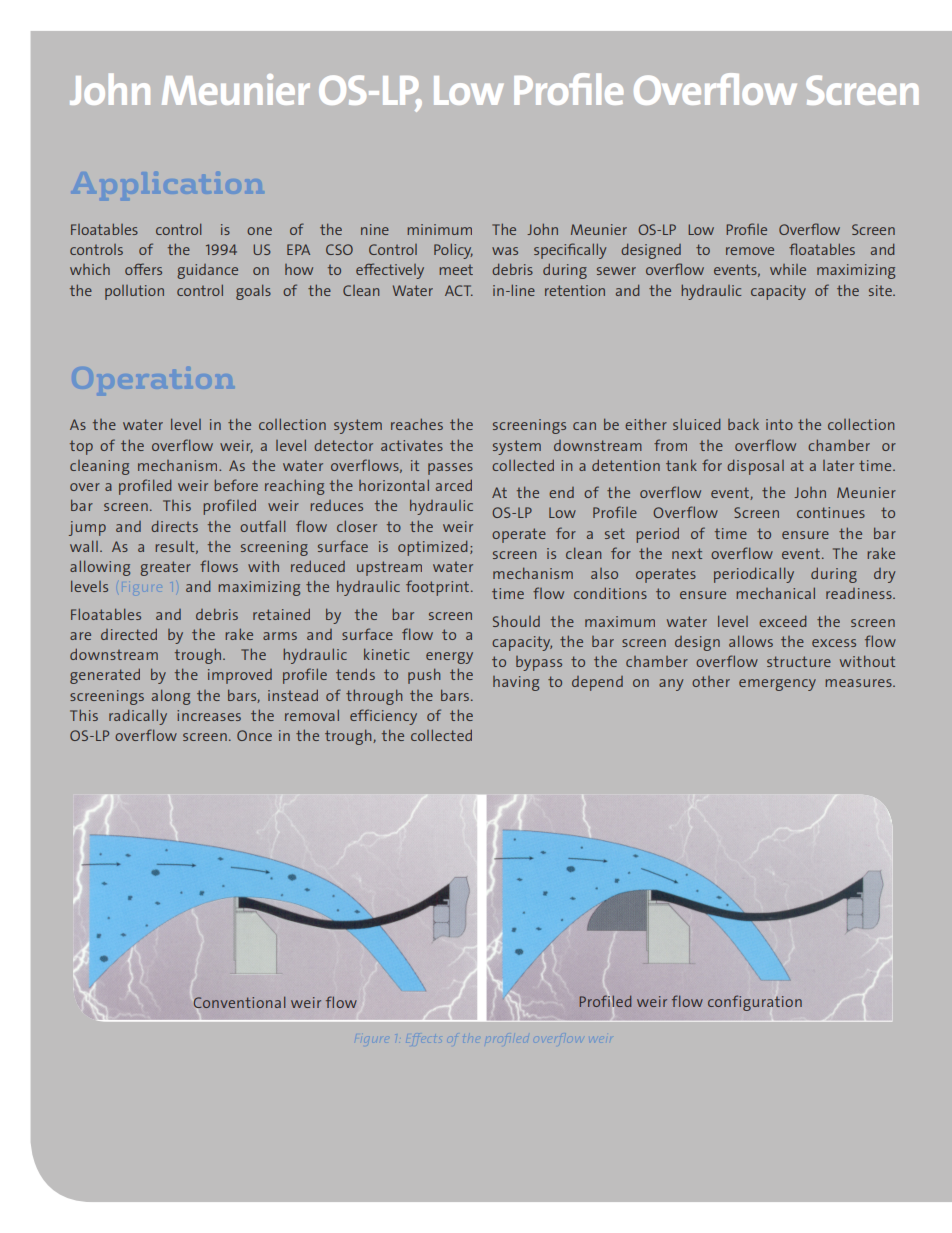  What do you see at coordinates (831, 512) in the document?
I see `continues` at bounding box center [831, 512].
